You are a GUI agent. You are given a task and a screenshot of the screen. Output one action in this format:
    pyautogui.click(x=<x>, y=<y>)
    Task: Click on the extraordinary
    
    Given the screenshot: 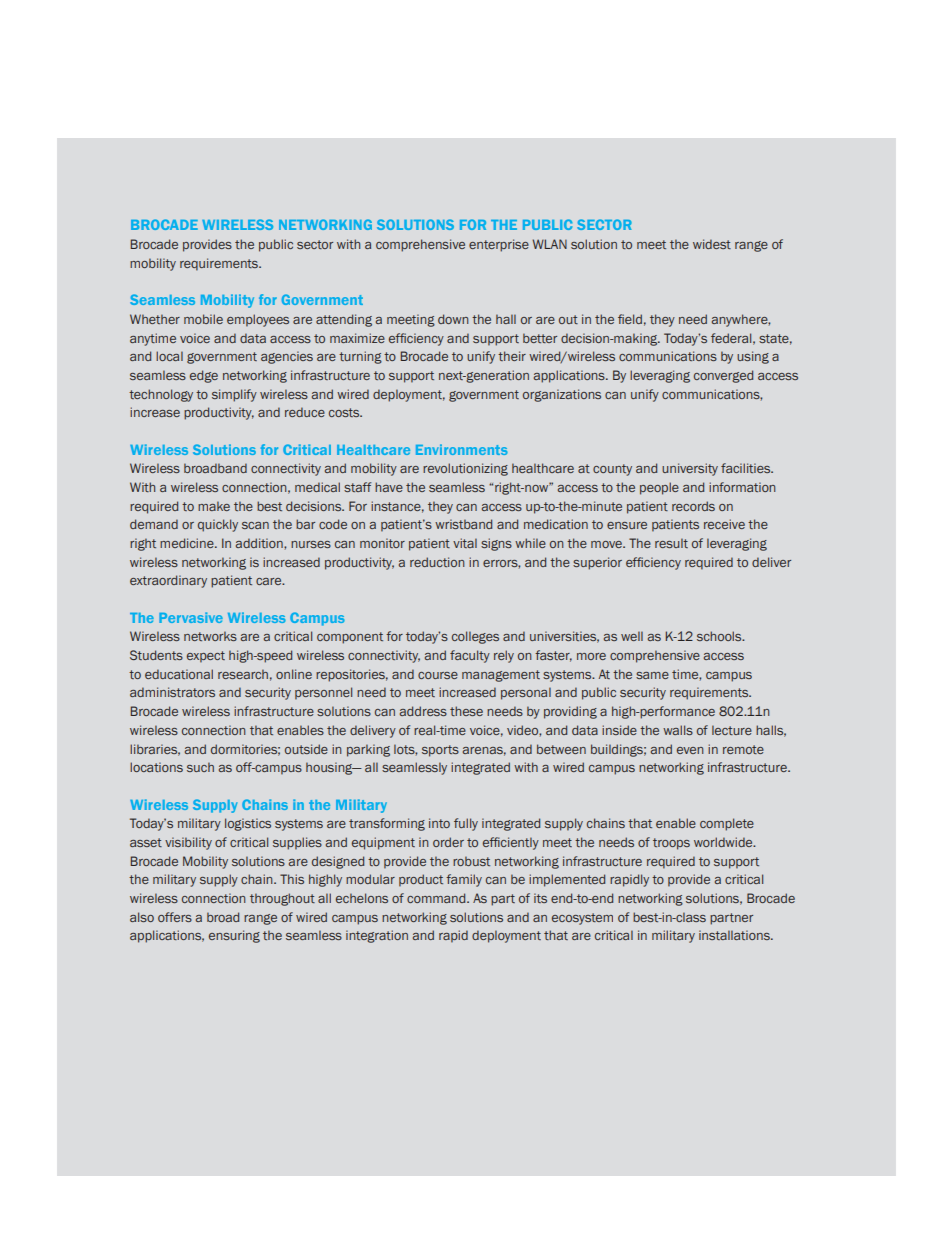 What is the action you would take?
    pyautogui.click(x=168, y=581)
